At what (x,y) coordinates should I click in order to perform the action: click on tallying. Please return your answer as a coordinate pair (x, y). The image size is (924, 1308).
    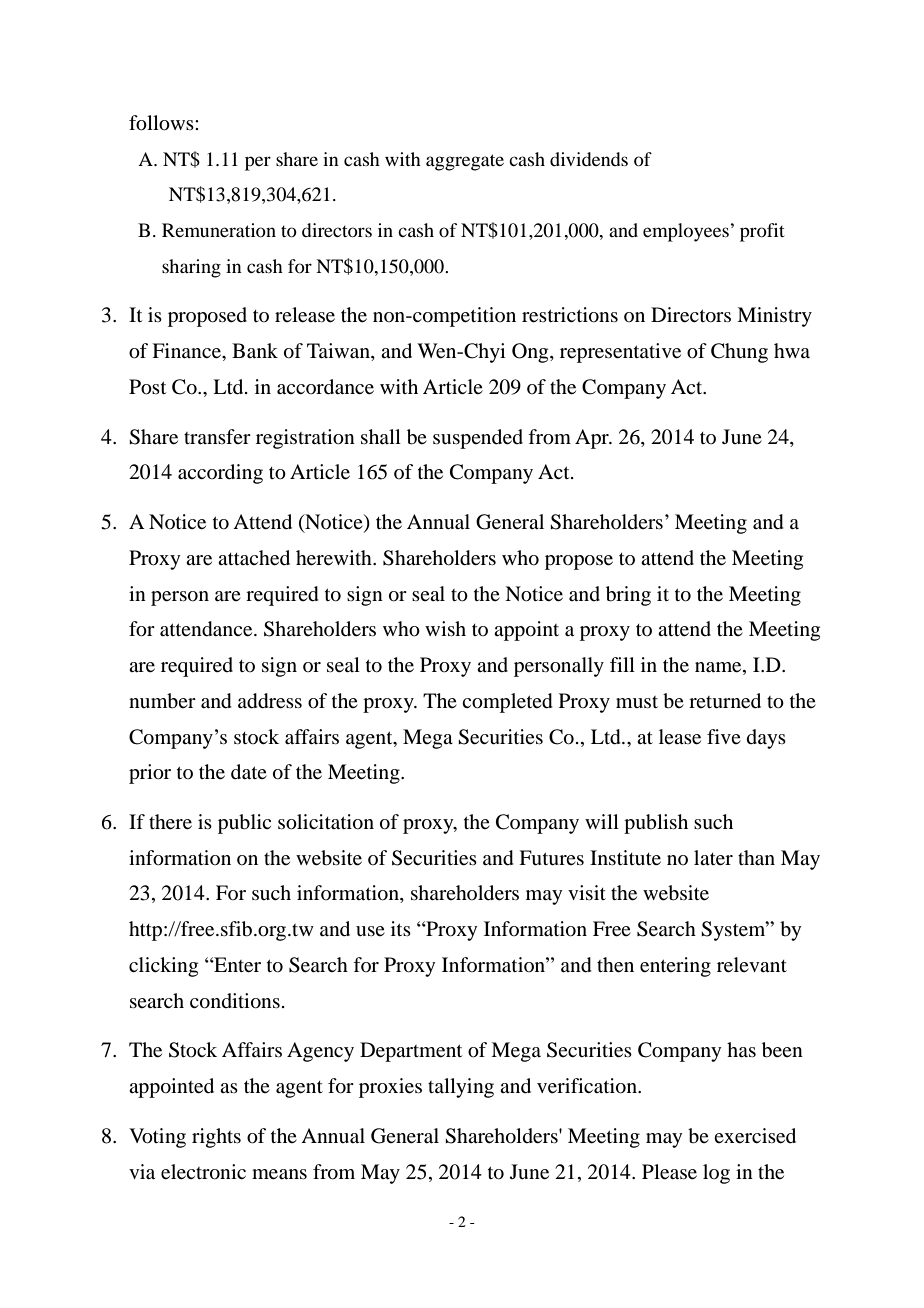
    Looking at the image, I should click on (461, 1088).
